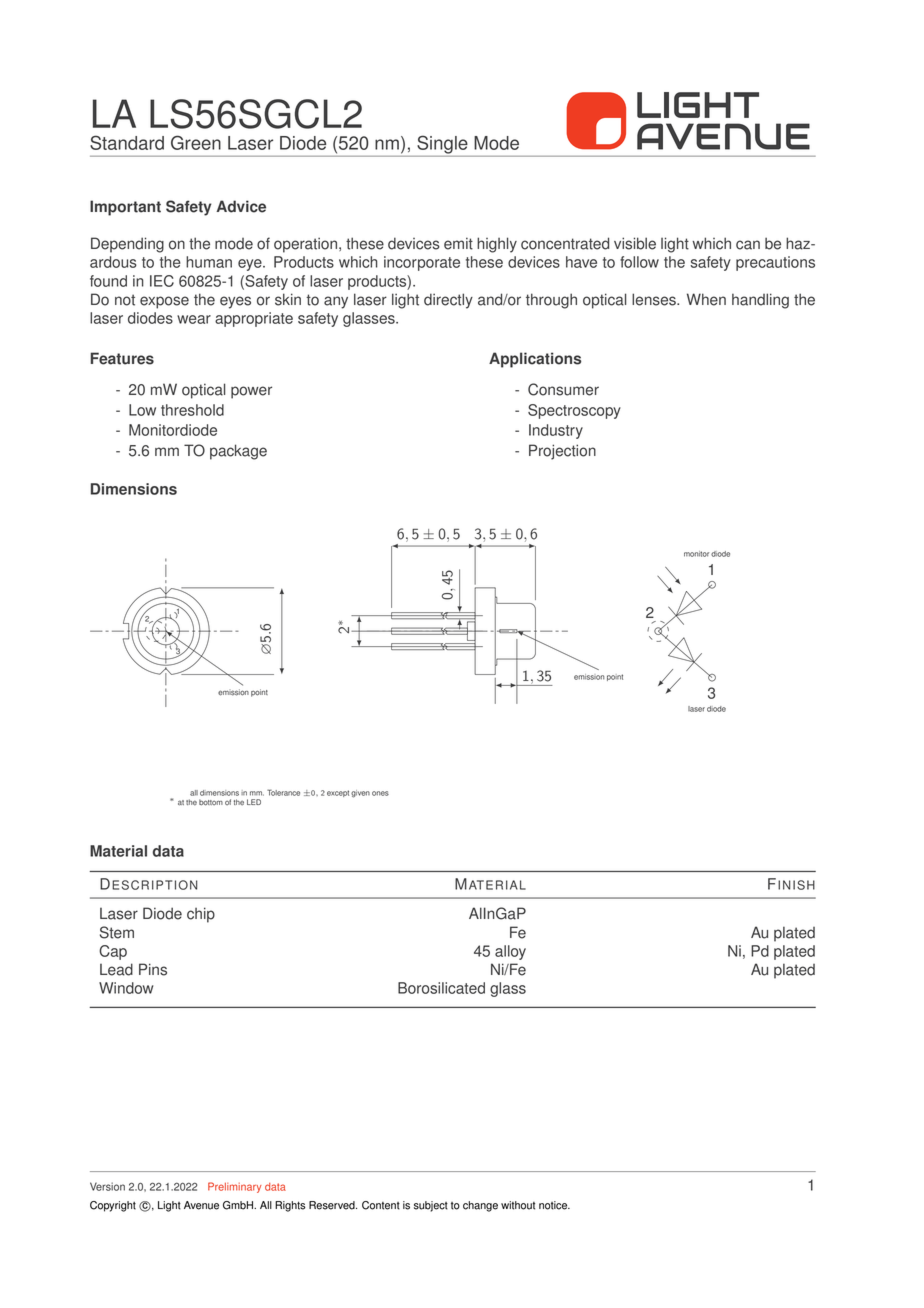 The image size is (924, 1308). Describe the element at coordinates (380, 793) in the image. I see `ones` at that location.
